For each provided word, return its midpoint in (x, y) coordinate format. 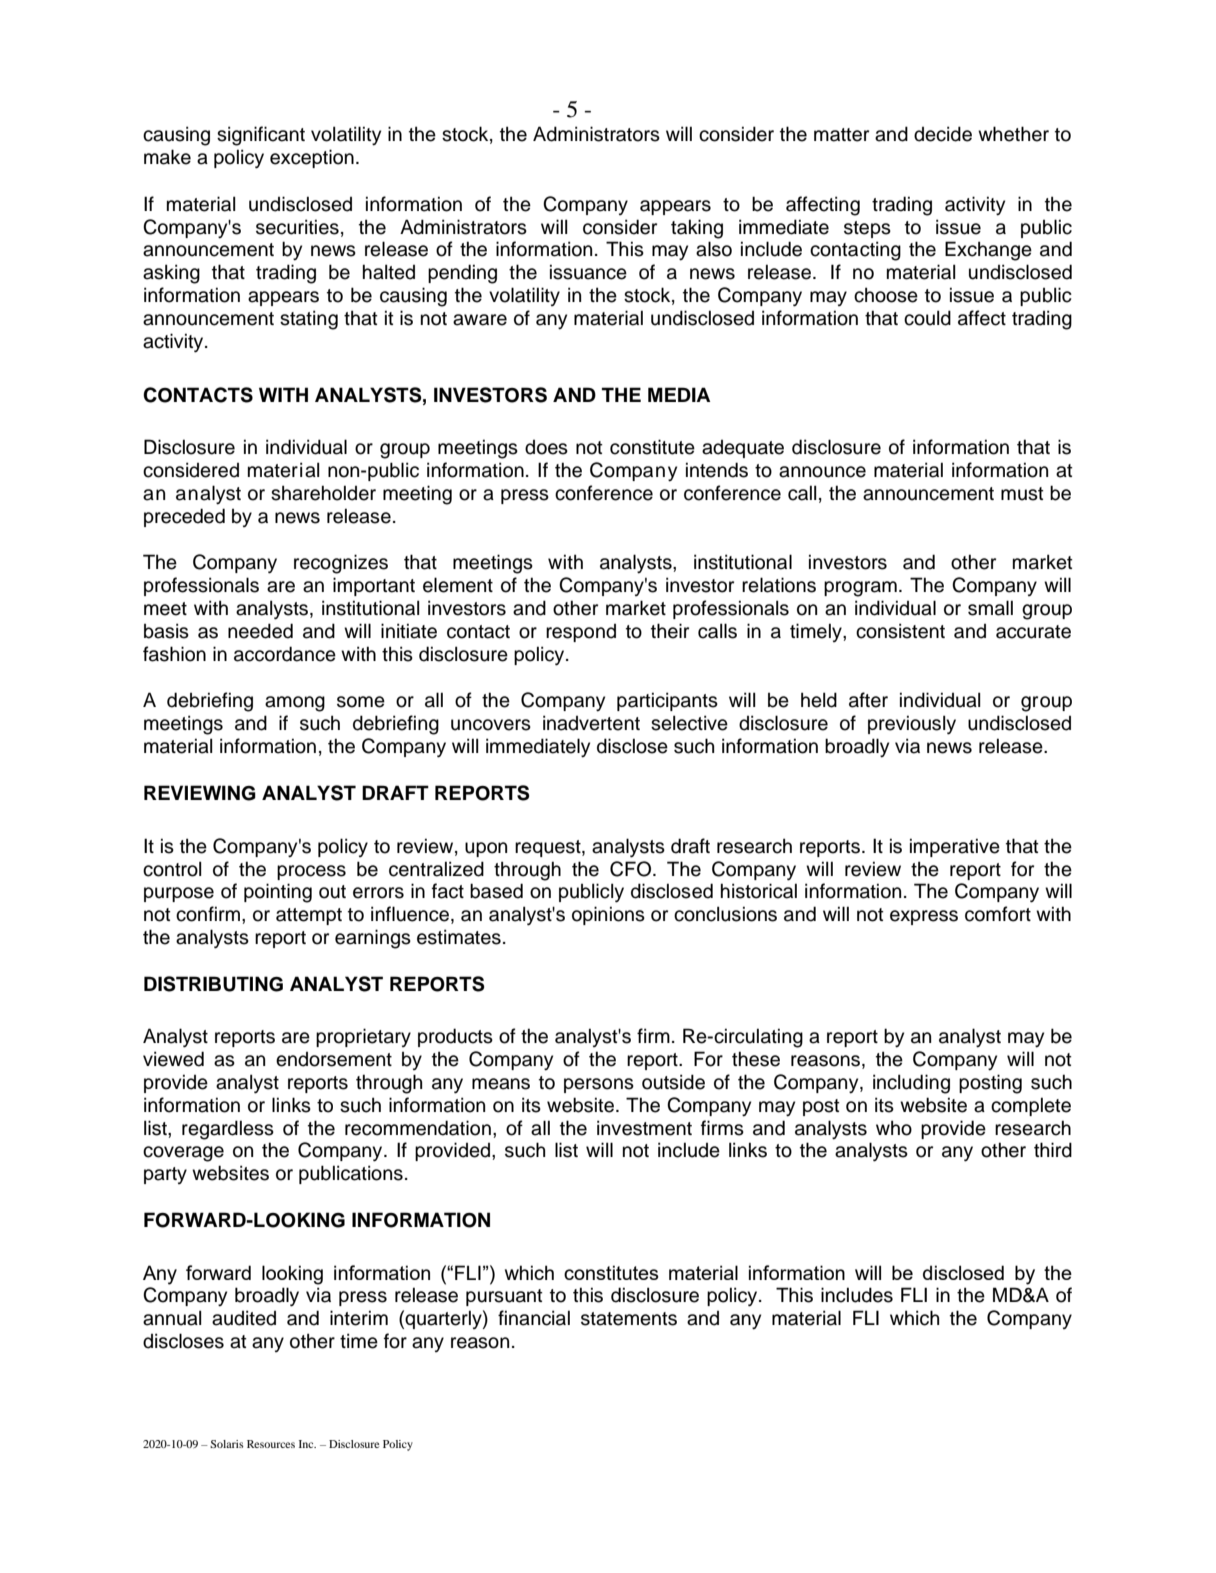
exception (312, 158)
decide (943, 134)
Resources (271, 1444)
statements (629, 1319)
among (295, 704)
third (1053, 1150)
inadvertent (591, 723)
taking (697, 229)
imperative (955, 847)
